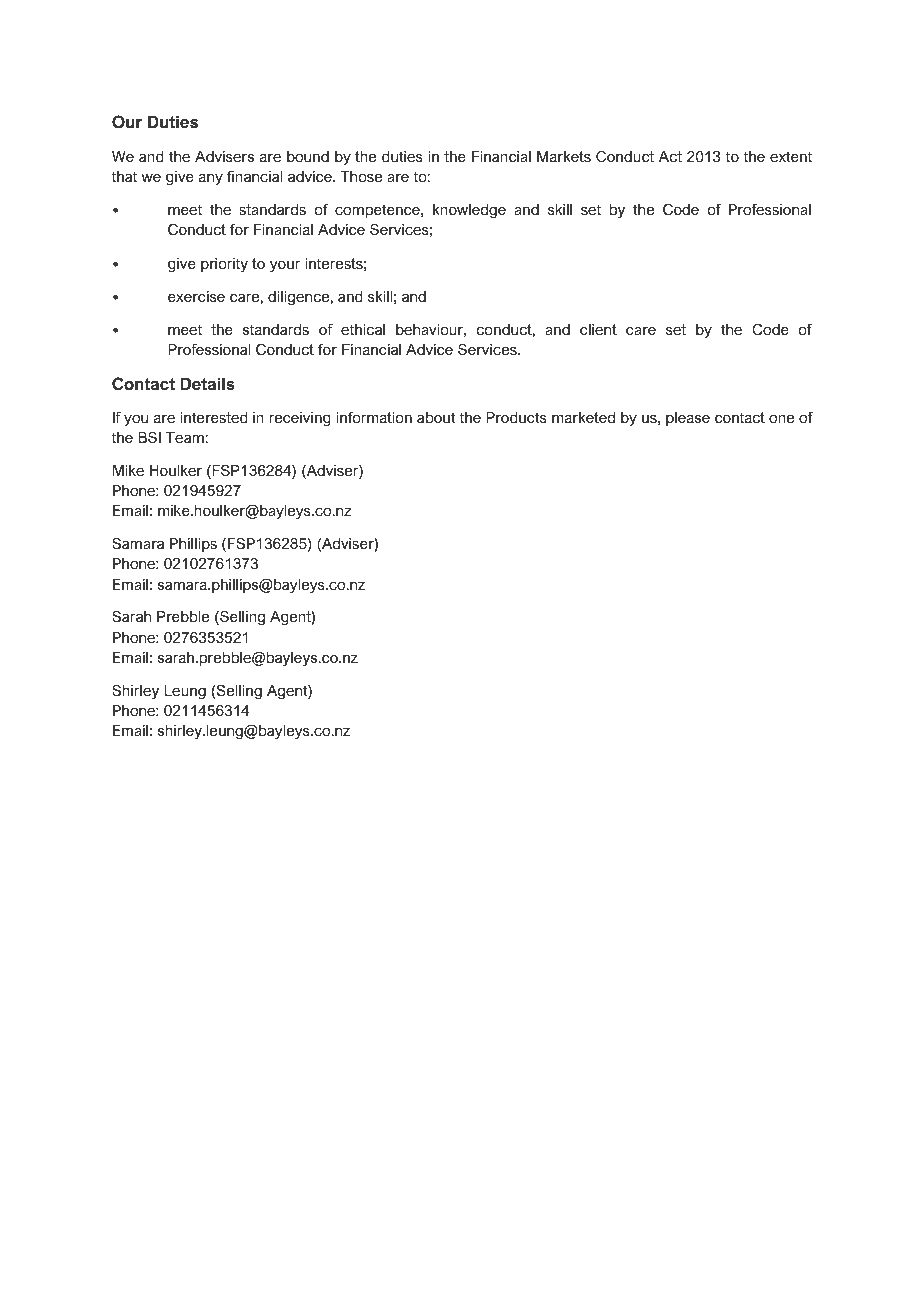  What do you see at coordinates (791, 156) in the image?
I see `extent` at bounding box center [791, 156].
